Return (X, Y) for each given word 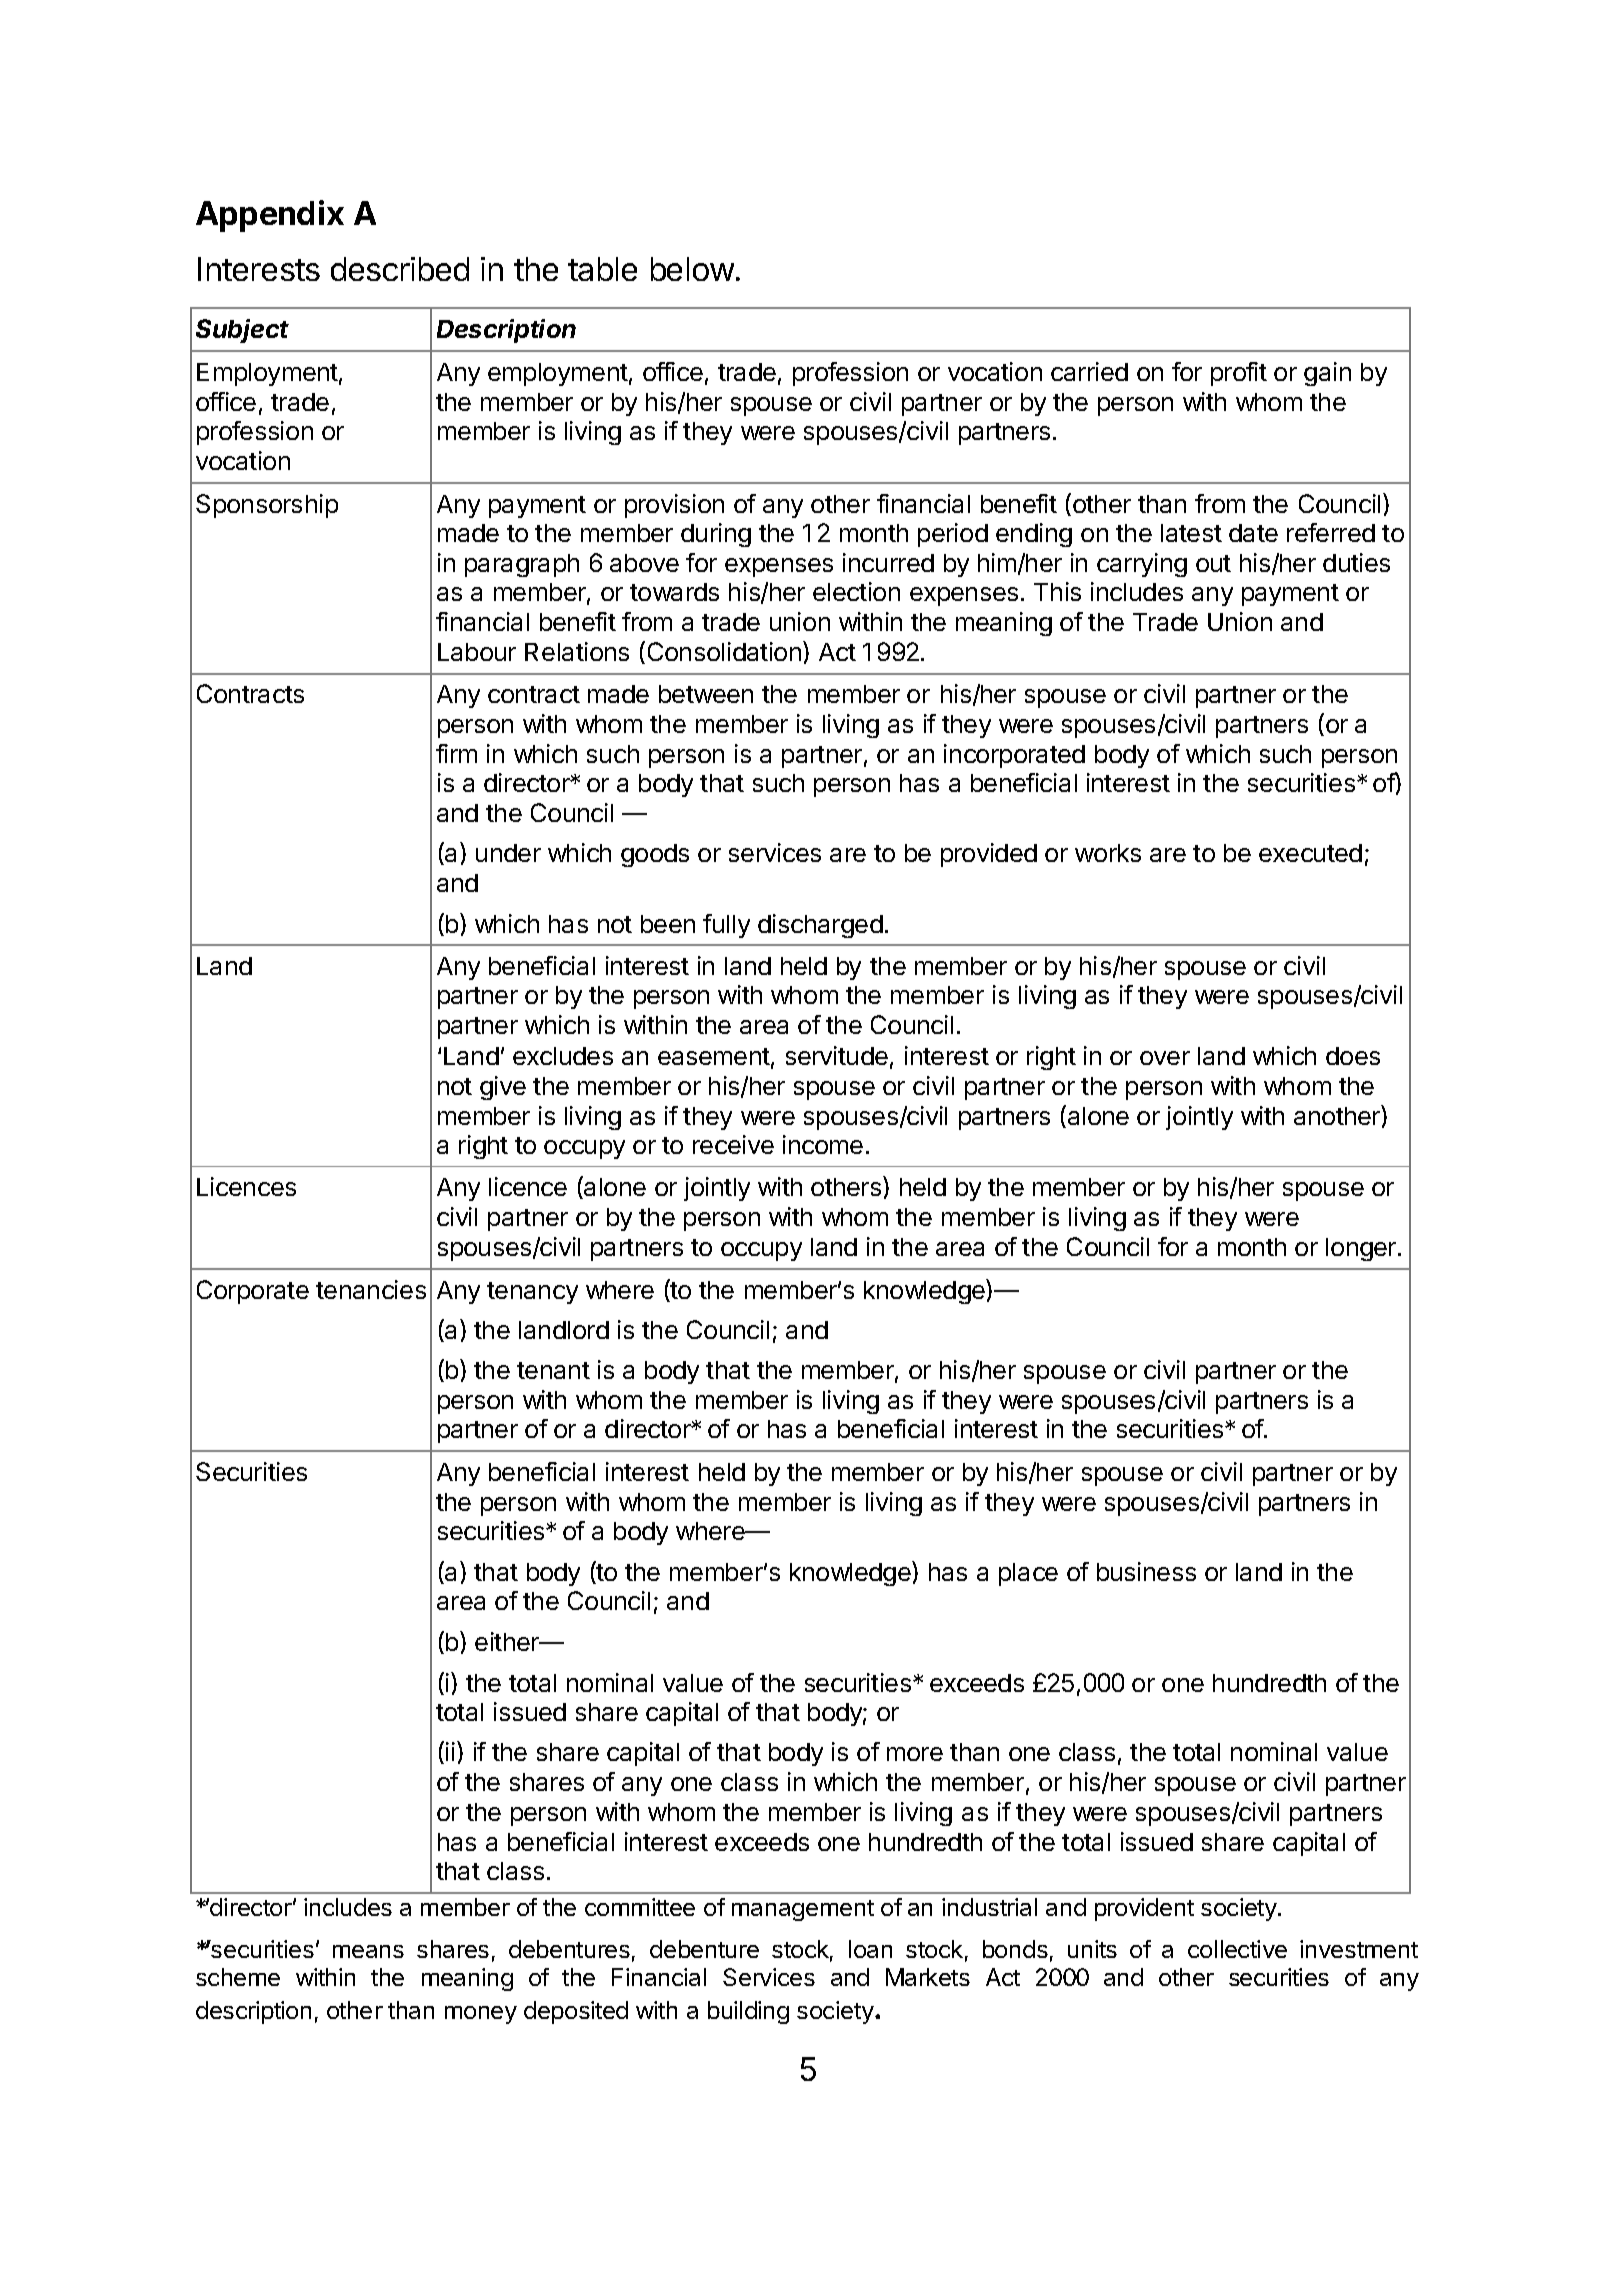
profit (1239, 374)
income (823, 1144)
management (803, 1910)
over (1165, 1058)
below (692, 269)
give (503, 1088)
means (368, 1951)
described (400, 269)
